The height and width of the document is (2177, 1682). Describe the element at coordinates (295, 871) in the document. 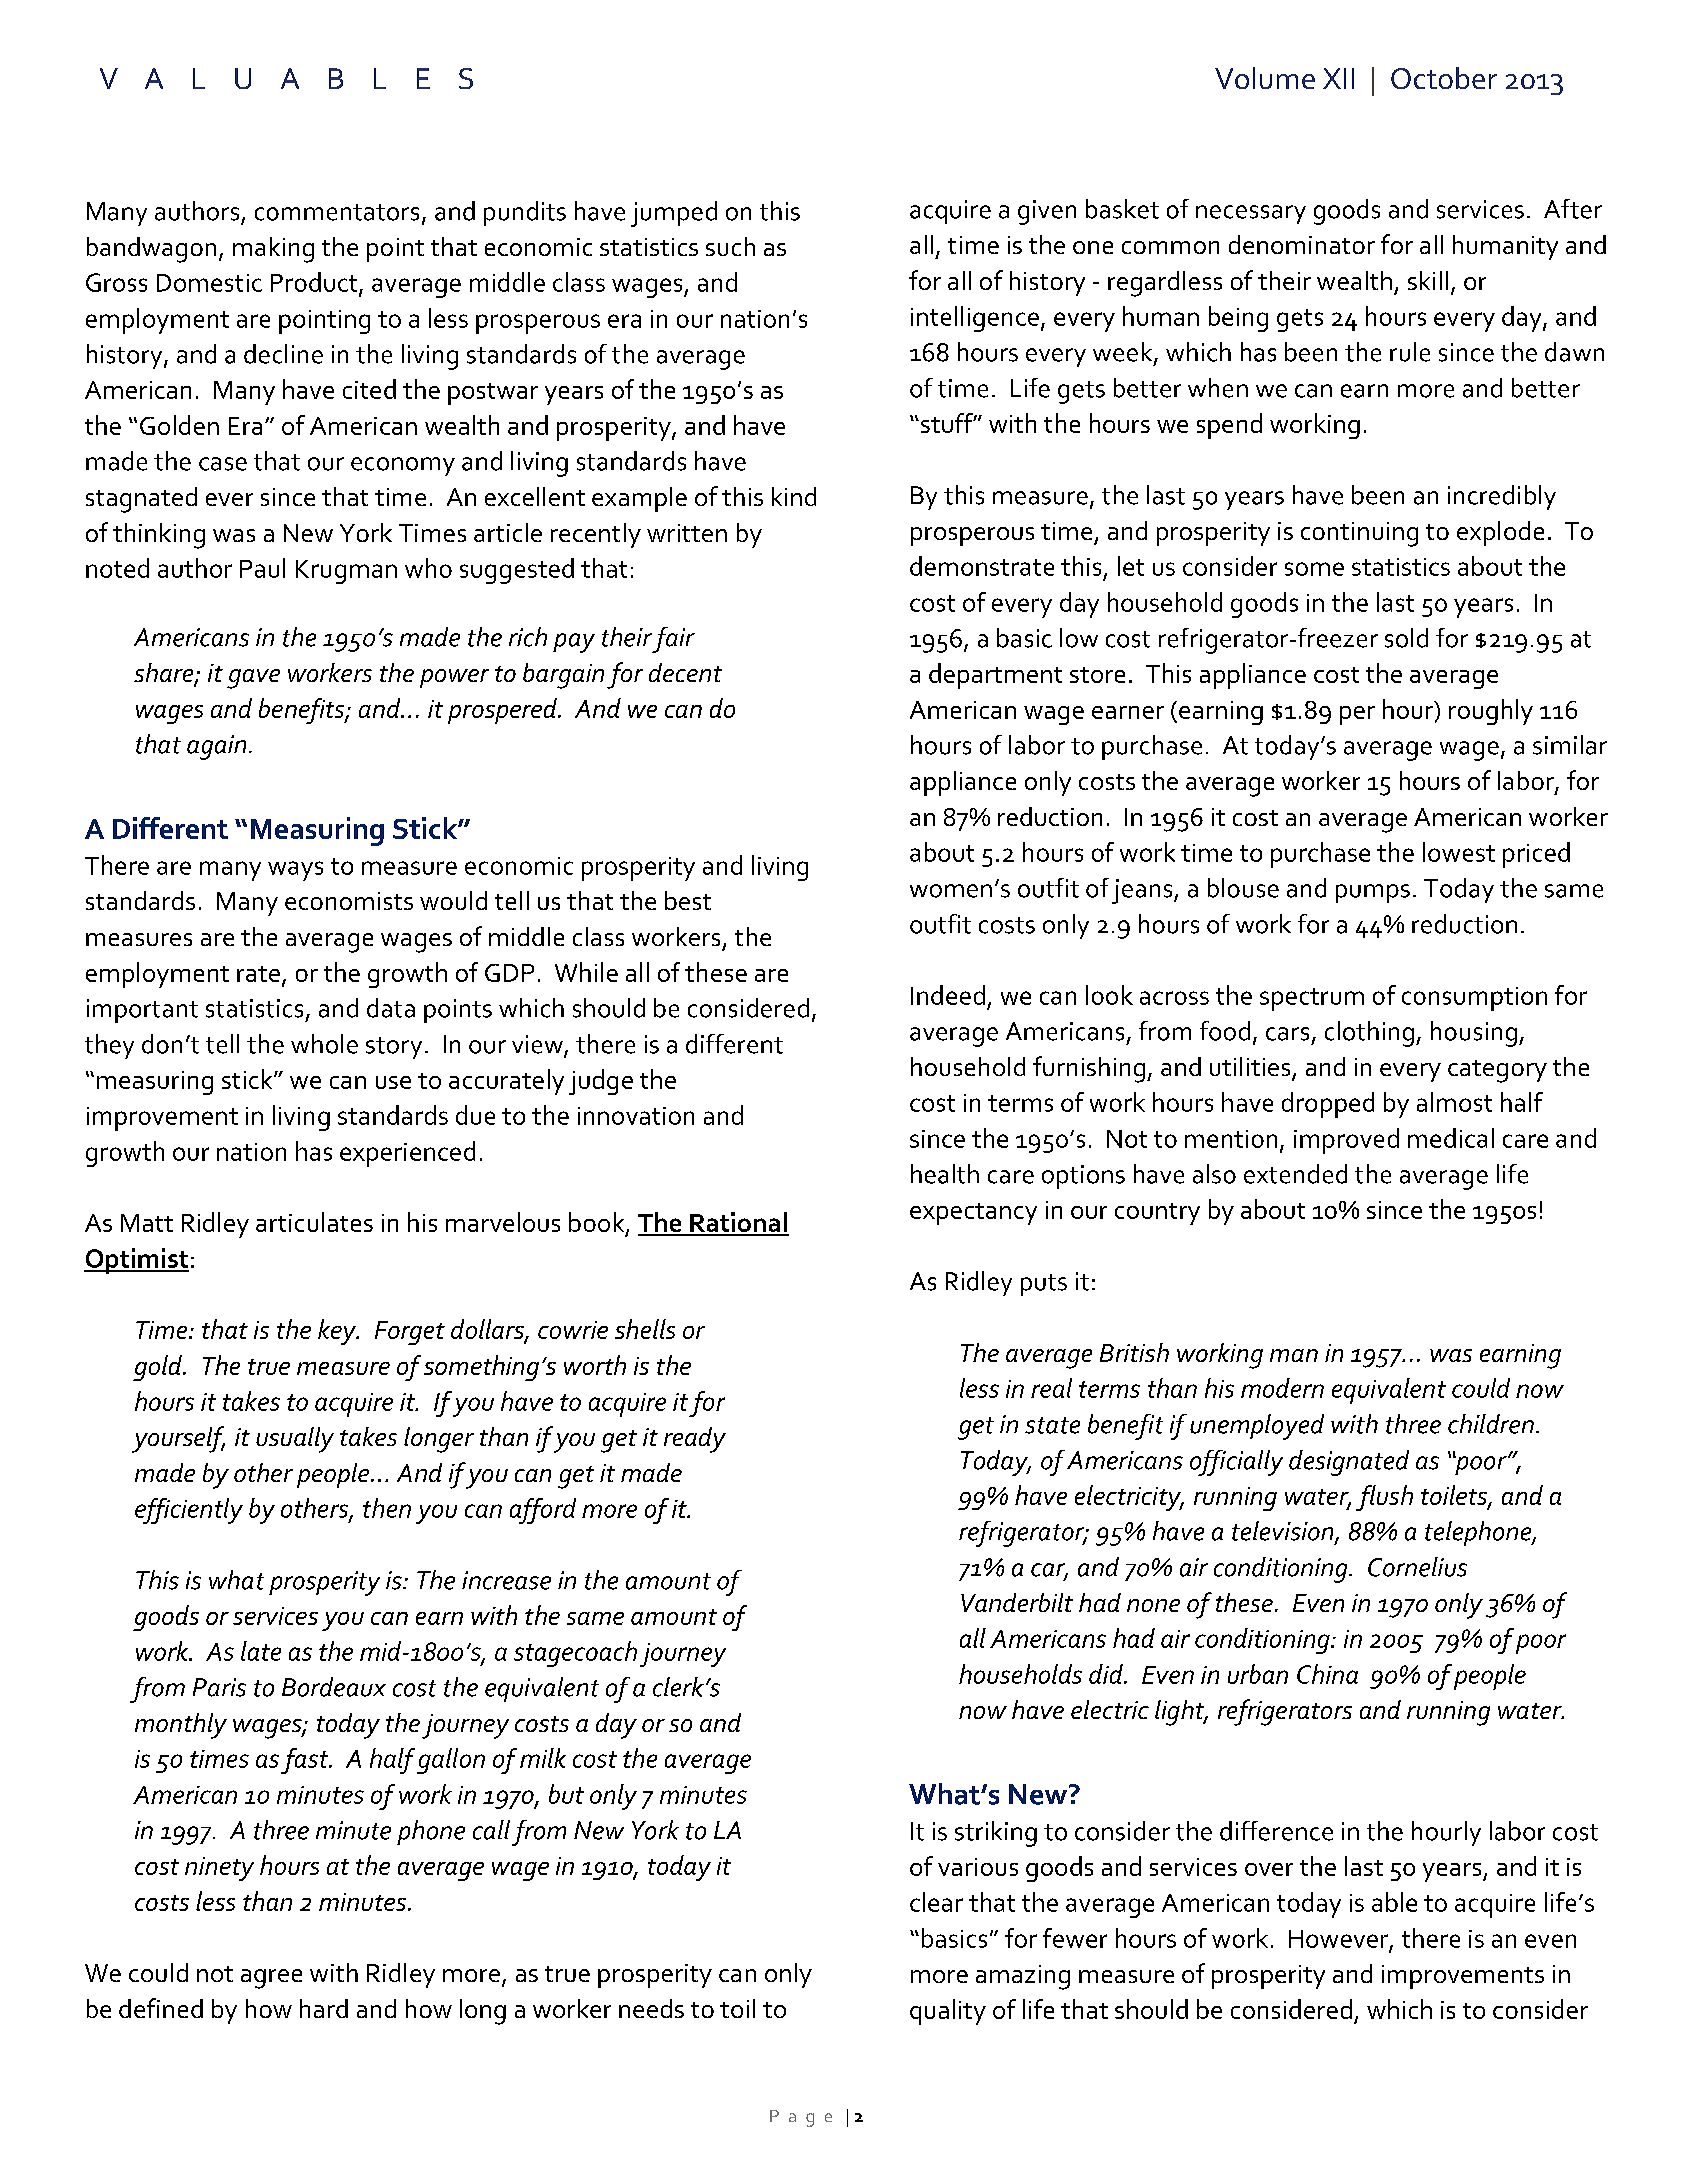

I see `ways` at that location.
